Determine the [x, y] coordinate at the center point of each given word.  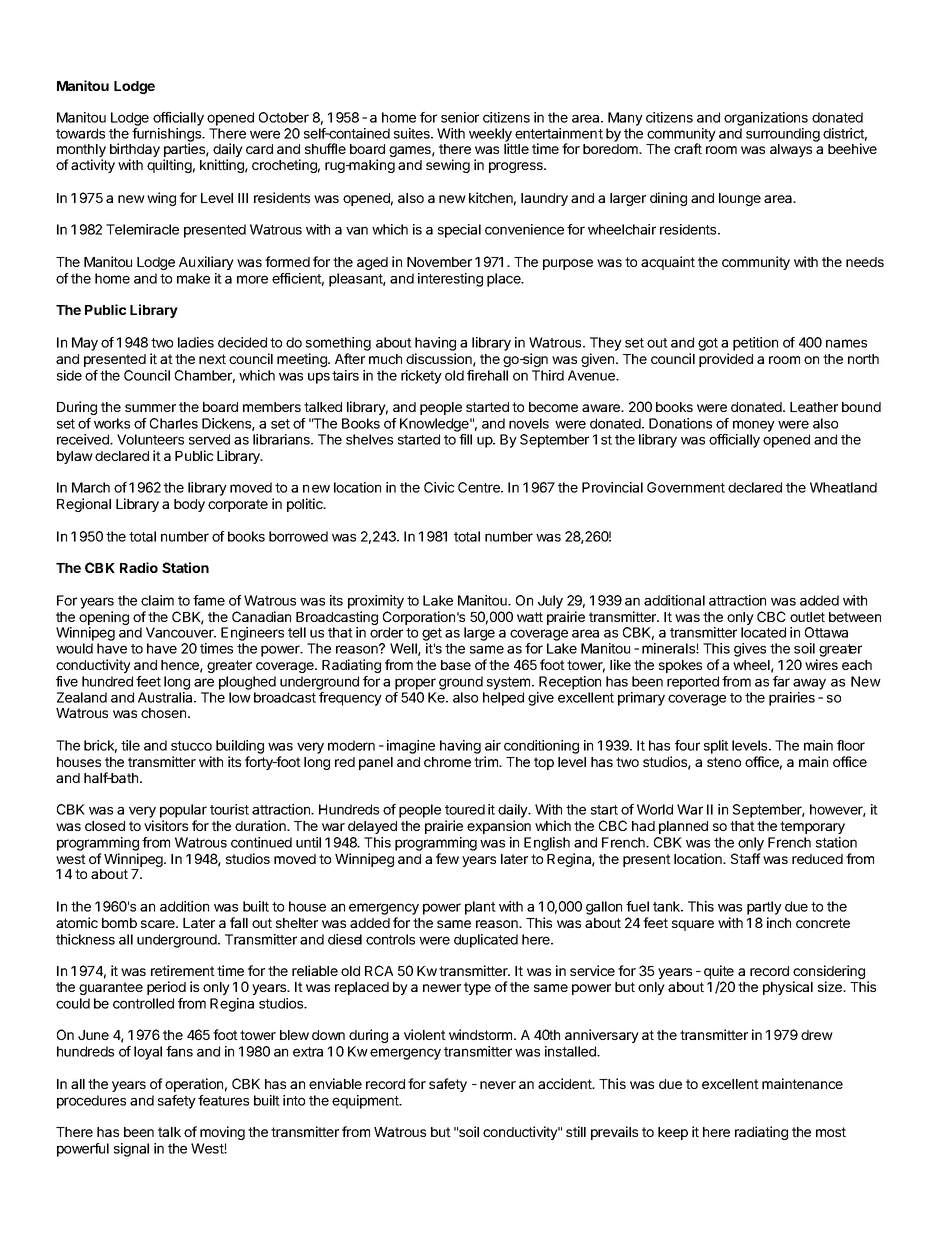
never [498, 1085]
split [716, 747]
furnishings [168, 136]
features [223, 1100]
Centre [480, 487]
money [754, 426]
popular [183, 811]
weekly [490, 136]
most [831, 1132]
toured [465, 809]
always [791, 150]
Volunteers [150, 439]
